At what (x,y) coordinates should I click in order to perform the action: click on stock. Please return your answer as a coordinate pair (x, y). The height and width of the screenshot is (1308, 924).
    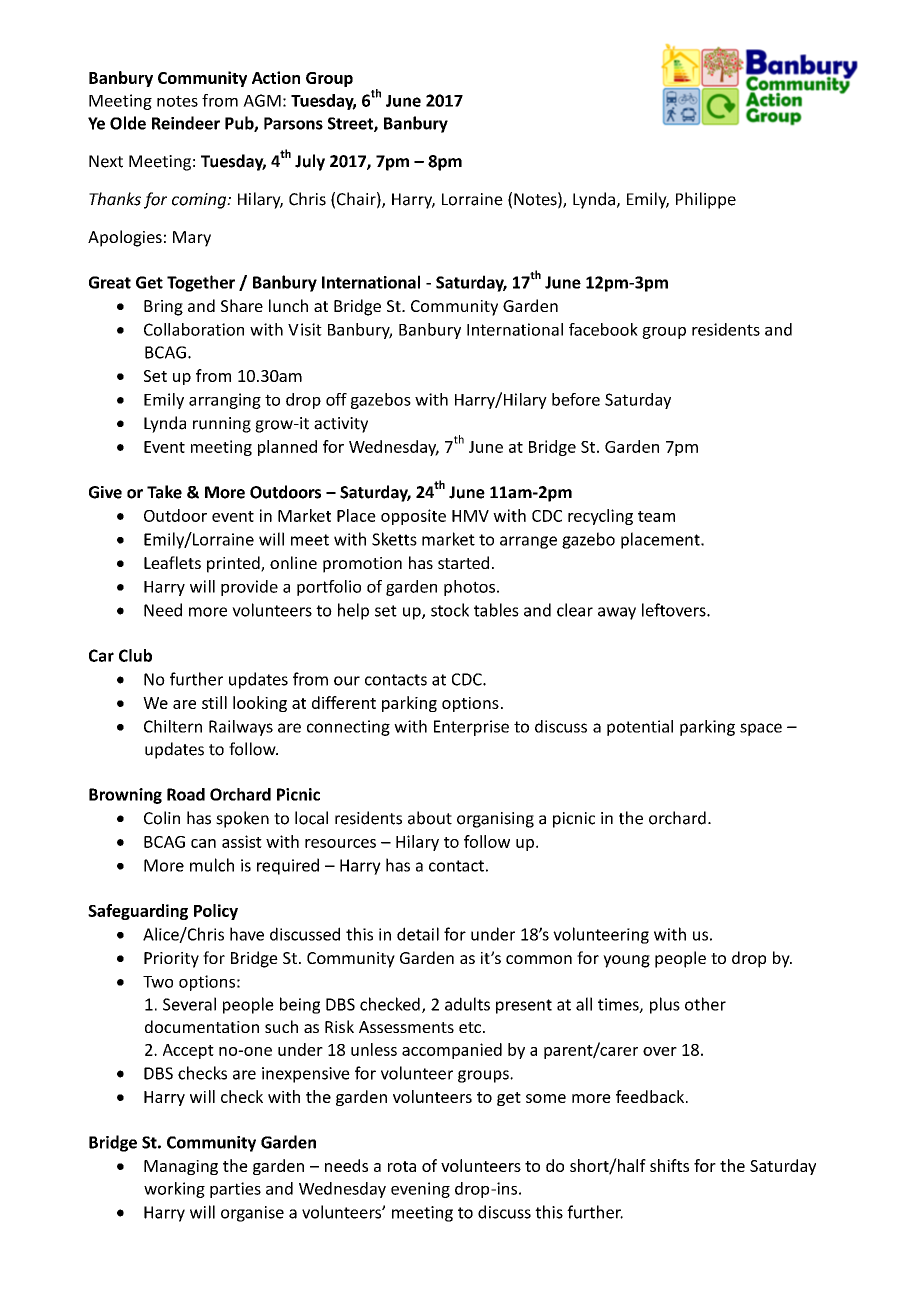
    Looking at the image, I should click on (450, 610).
